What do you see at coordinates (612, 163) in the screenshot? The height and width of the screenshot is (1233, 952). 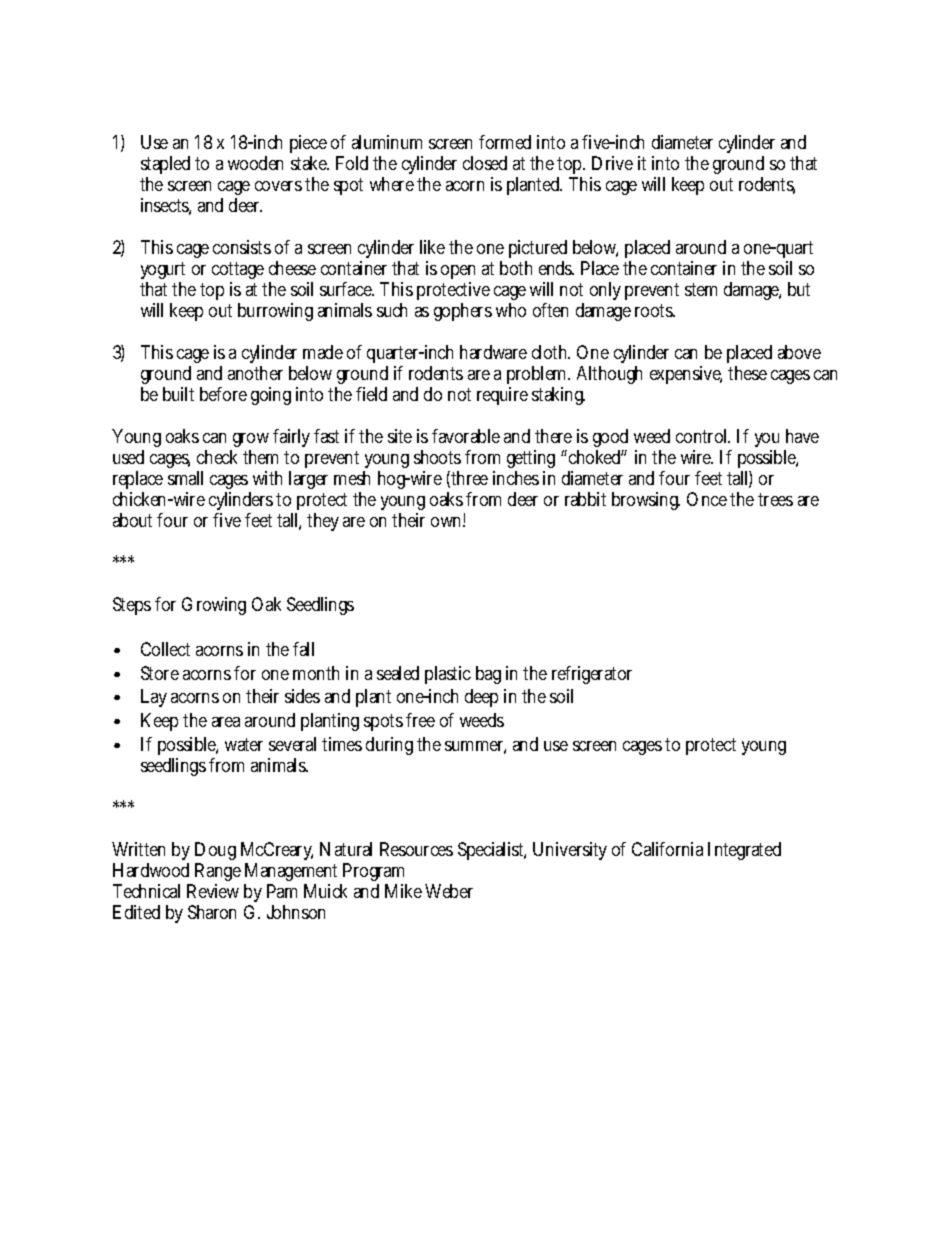 I see `Drive` at bounding box center [612, 163].
